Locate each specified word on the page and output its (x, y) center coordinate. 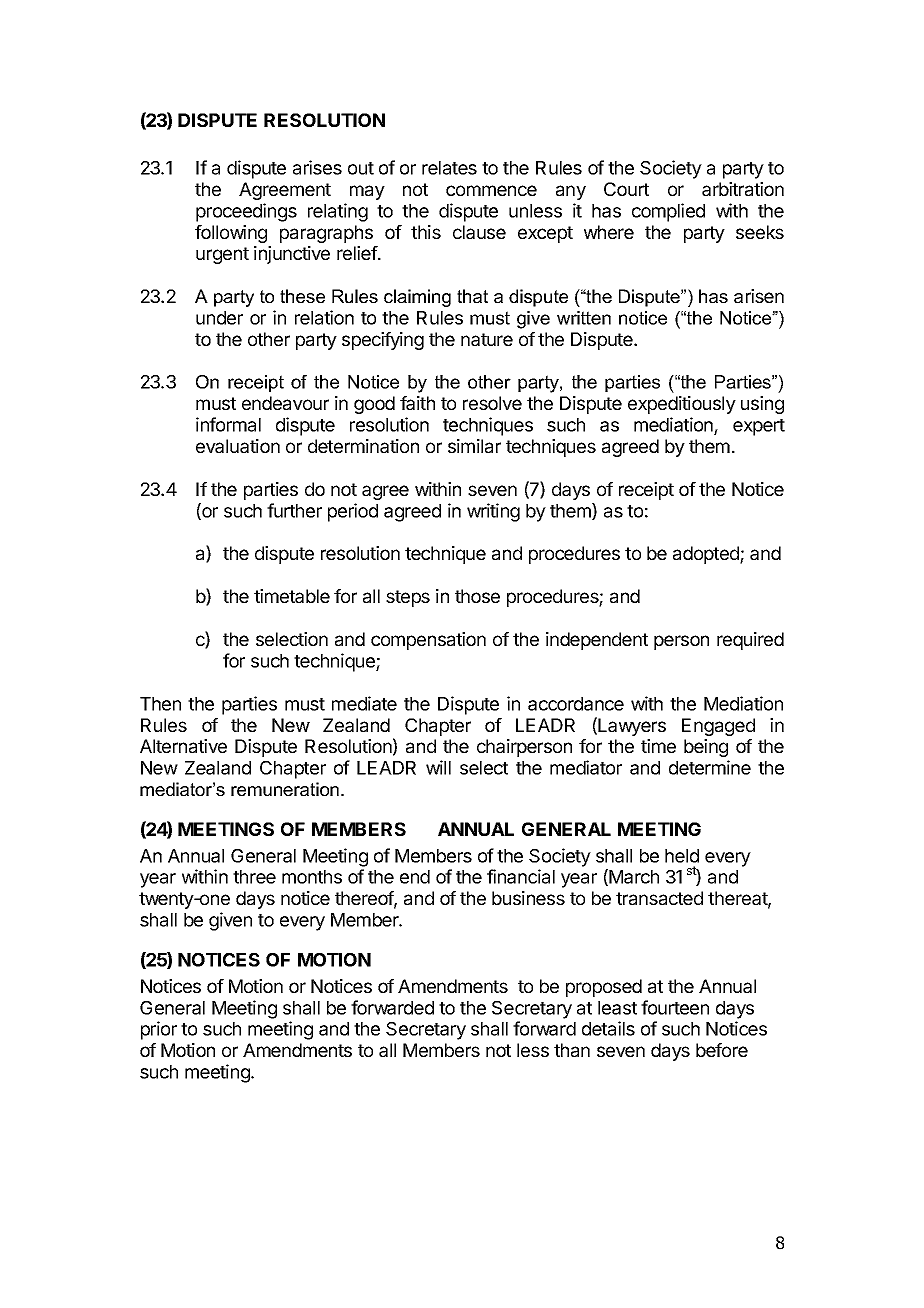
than (572, 1050)
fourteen (675, 1007)
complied (668, 212)
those (477, 596)
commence (491, 190)
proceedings (246, 212)
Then (160, 704)
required (750, 641)
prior (159, 1030)
